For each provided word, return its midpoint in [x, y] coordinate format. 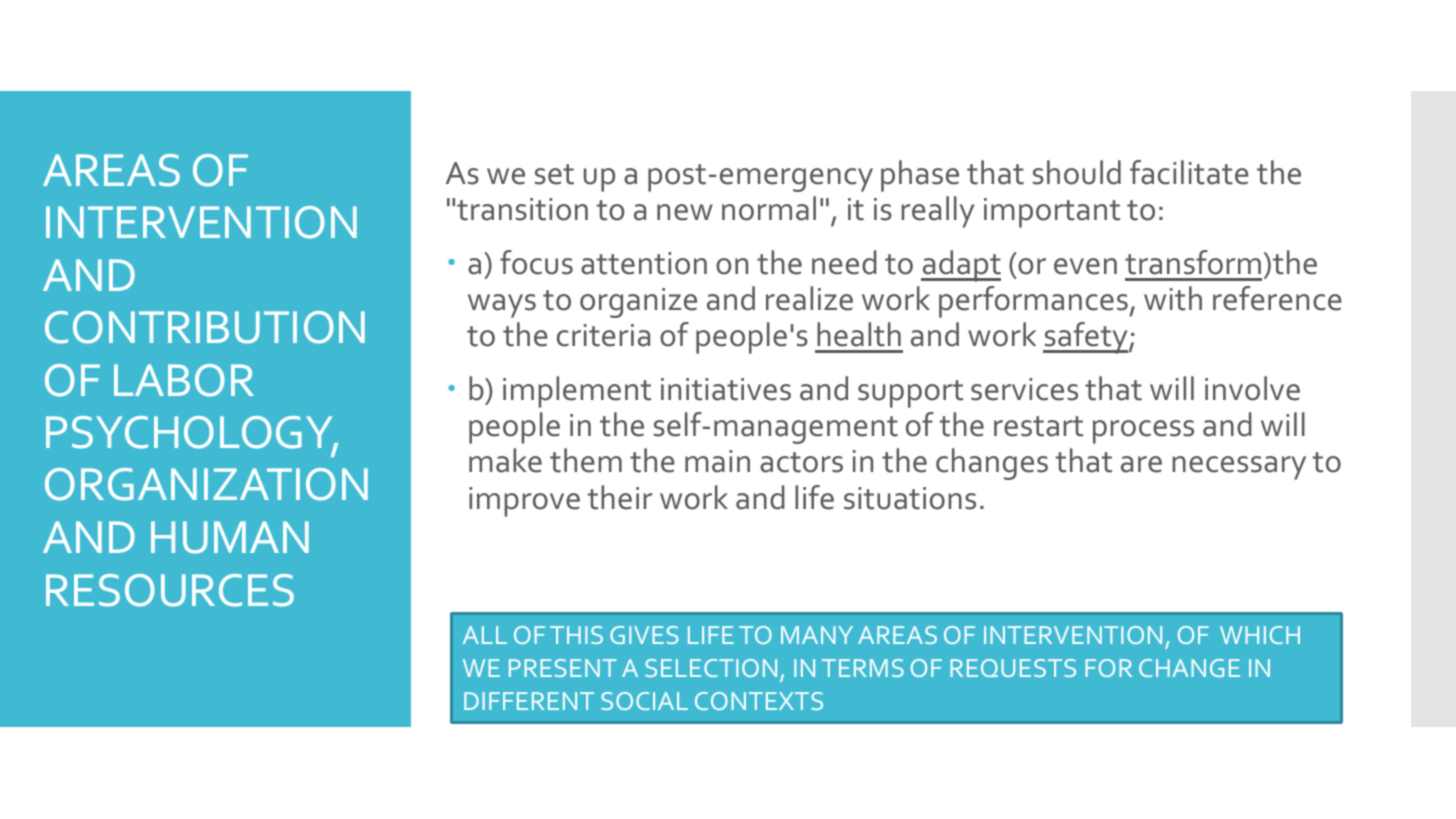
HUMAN [230, 537]
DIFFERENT [529, 701]
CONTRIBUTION [205, 327]
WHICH [1260, 635]
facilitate [1189, 172]
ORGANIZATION [206, 484]
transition [522, 209]
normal [769, 208]
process [1143, 432]
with [1173, 298]
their [620, 497]
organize [638, 303]
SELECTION [711, 668]
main [717, 461]
